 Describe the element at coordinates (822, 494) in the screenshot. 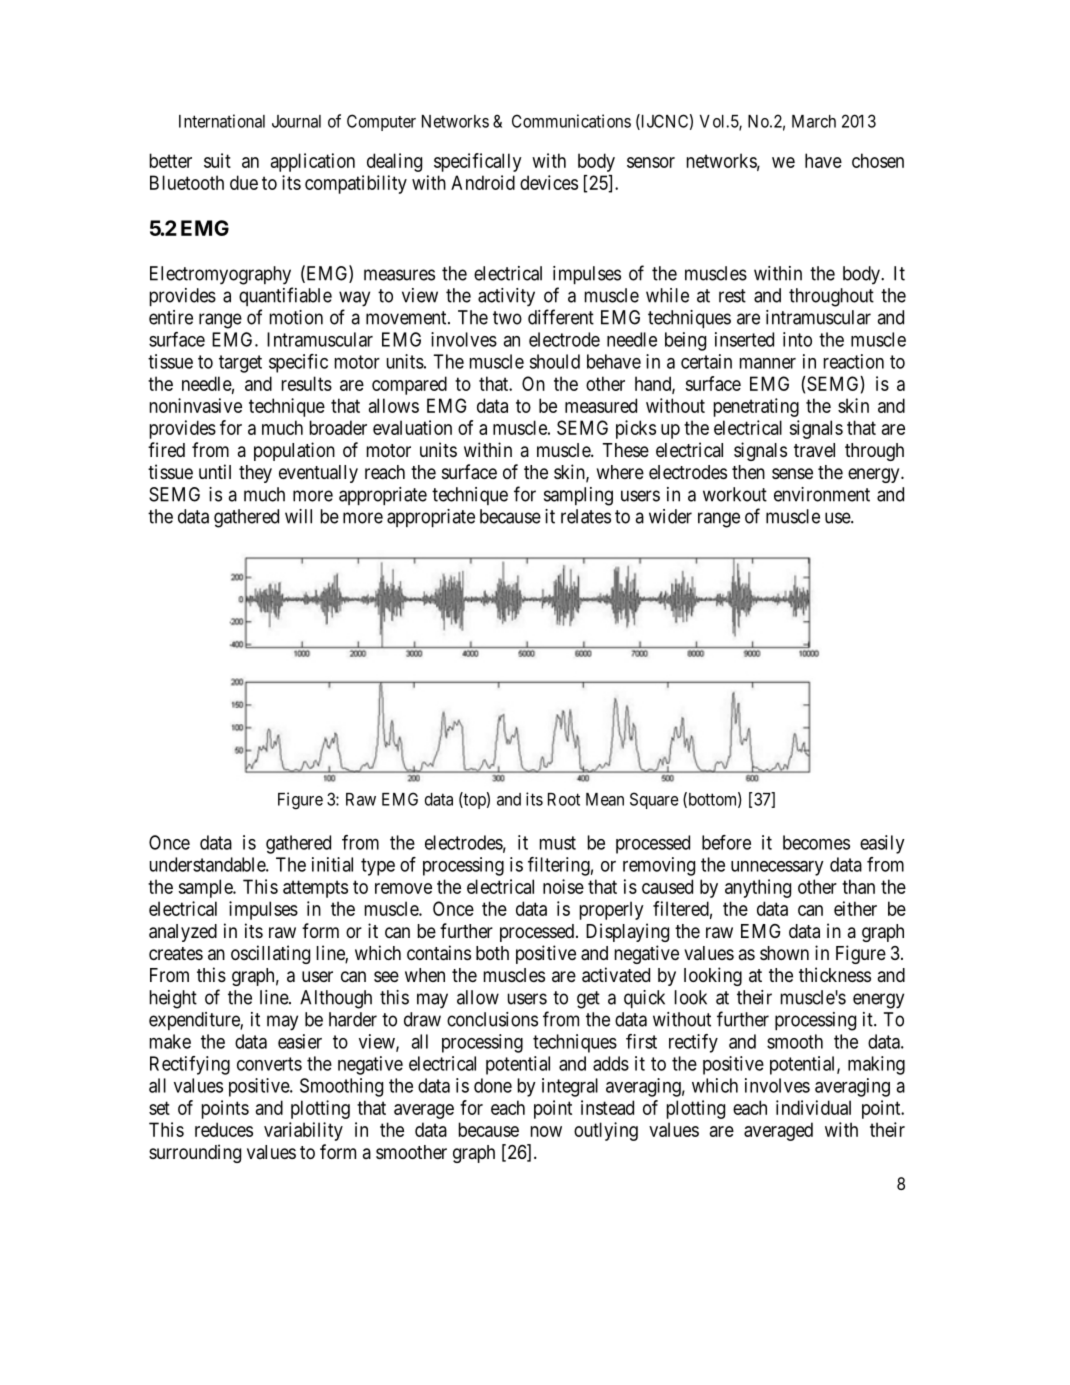

I see `environment` at that location.
